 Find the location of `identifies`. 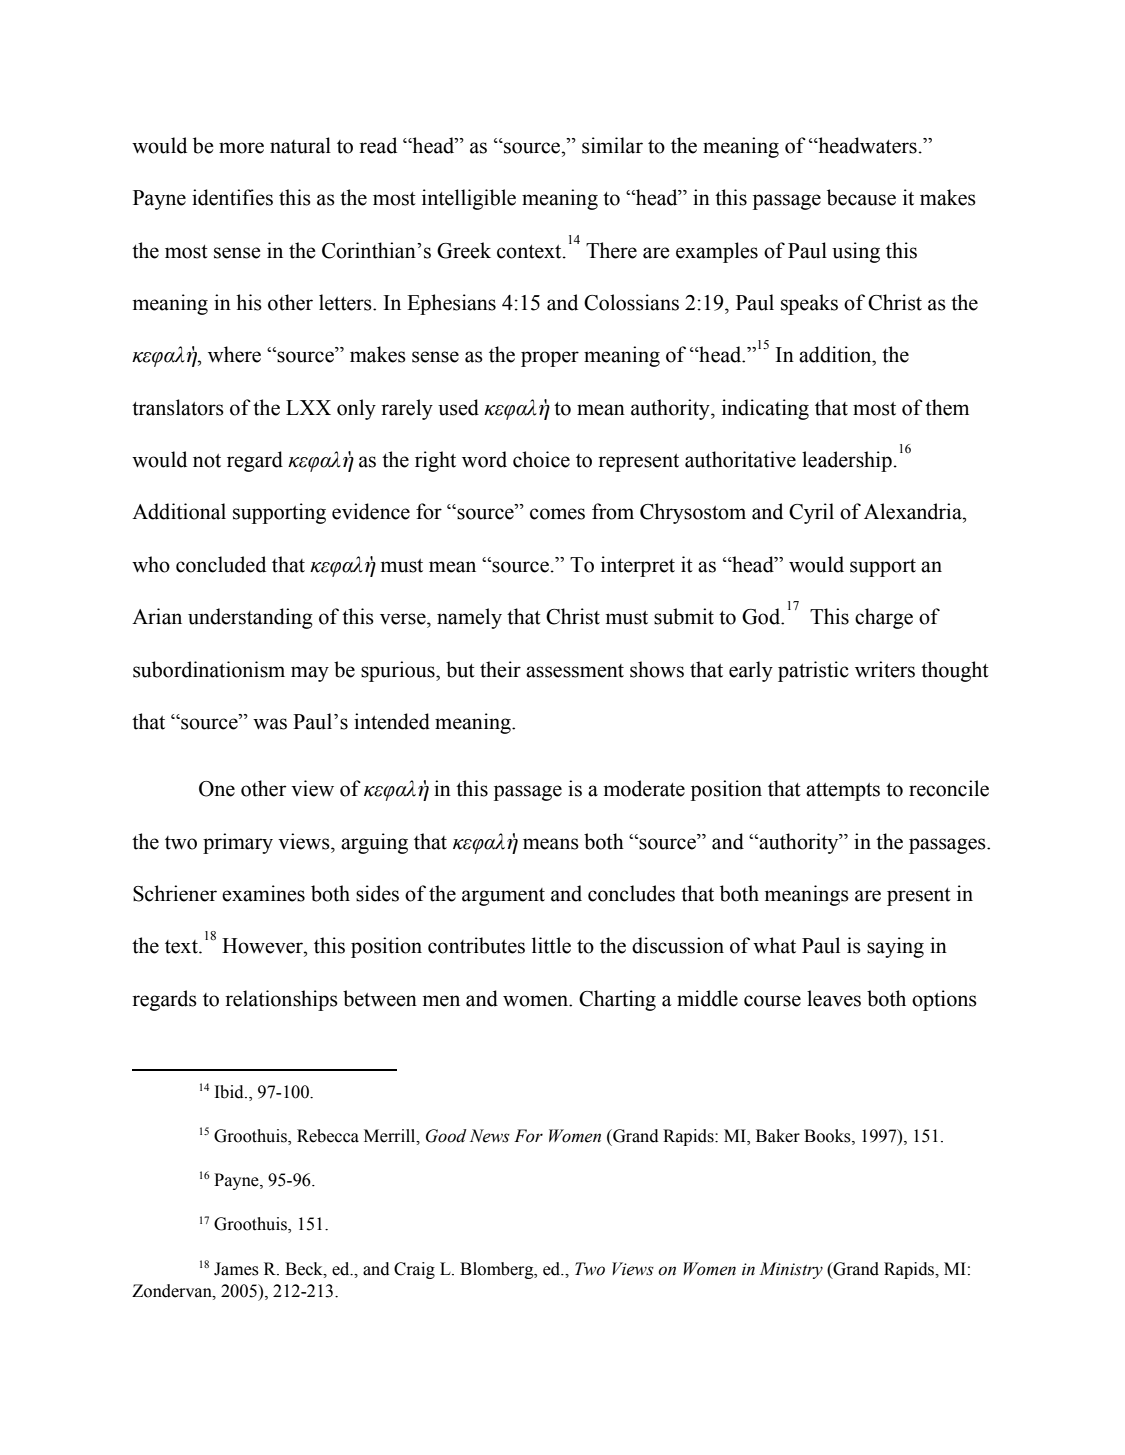

identifies is located at coordinates (232, 197).
